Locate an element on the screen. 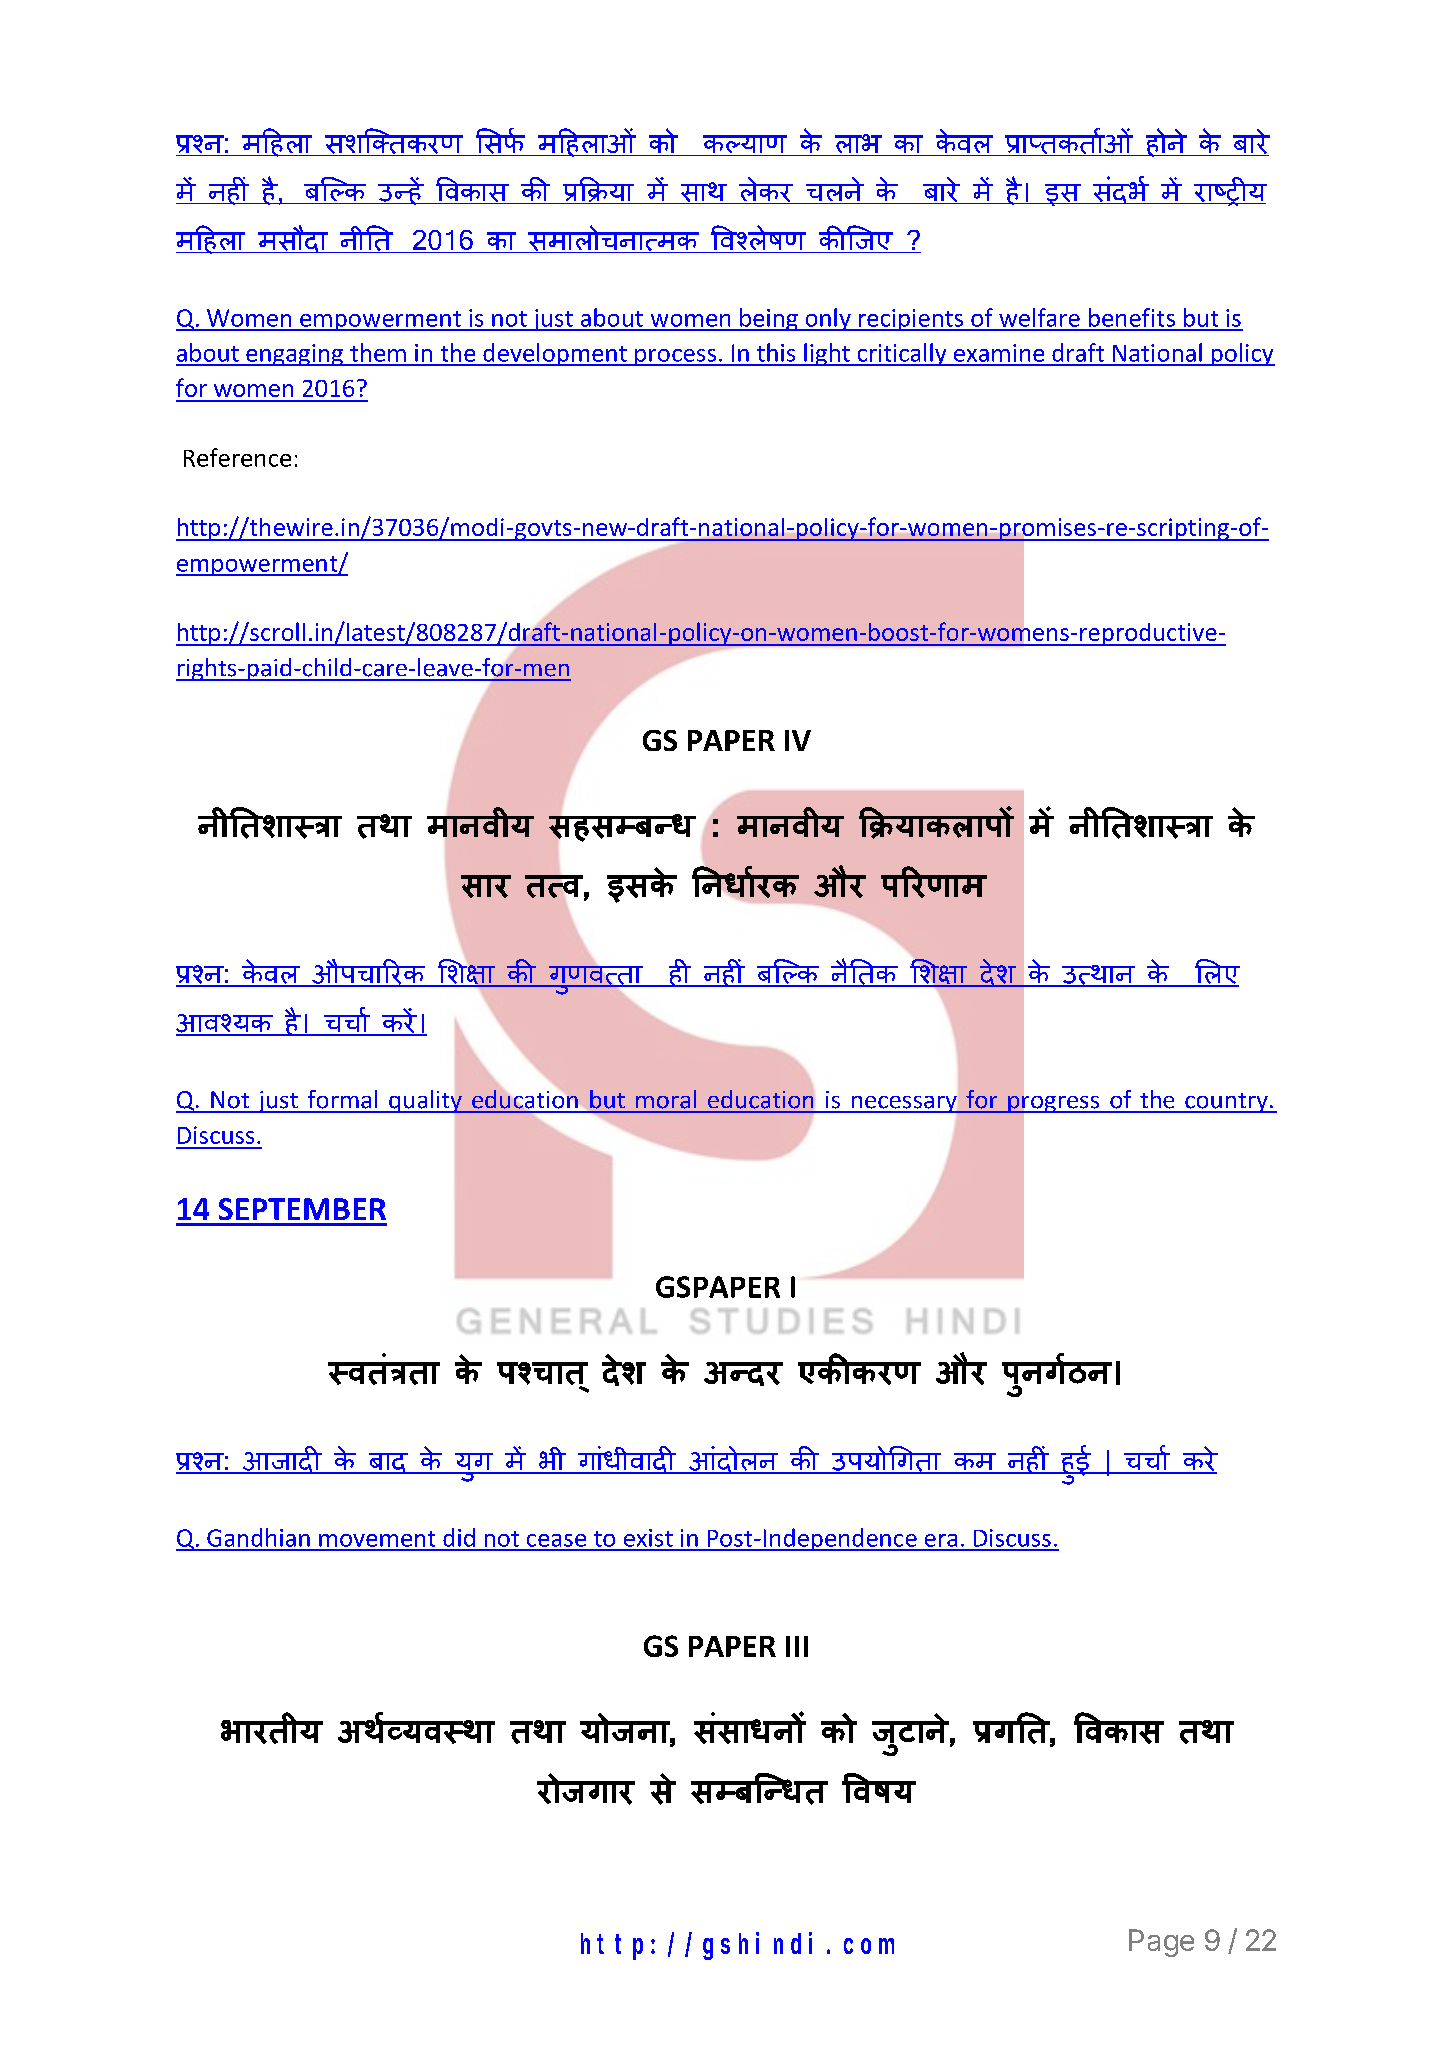 The height and width of the screenshot is (2054, 1452). process is located at coordinates (675, 357).
